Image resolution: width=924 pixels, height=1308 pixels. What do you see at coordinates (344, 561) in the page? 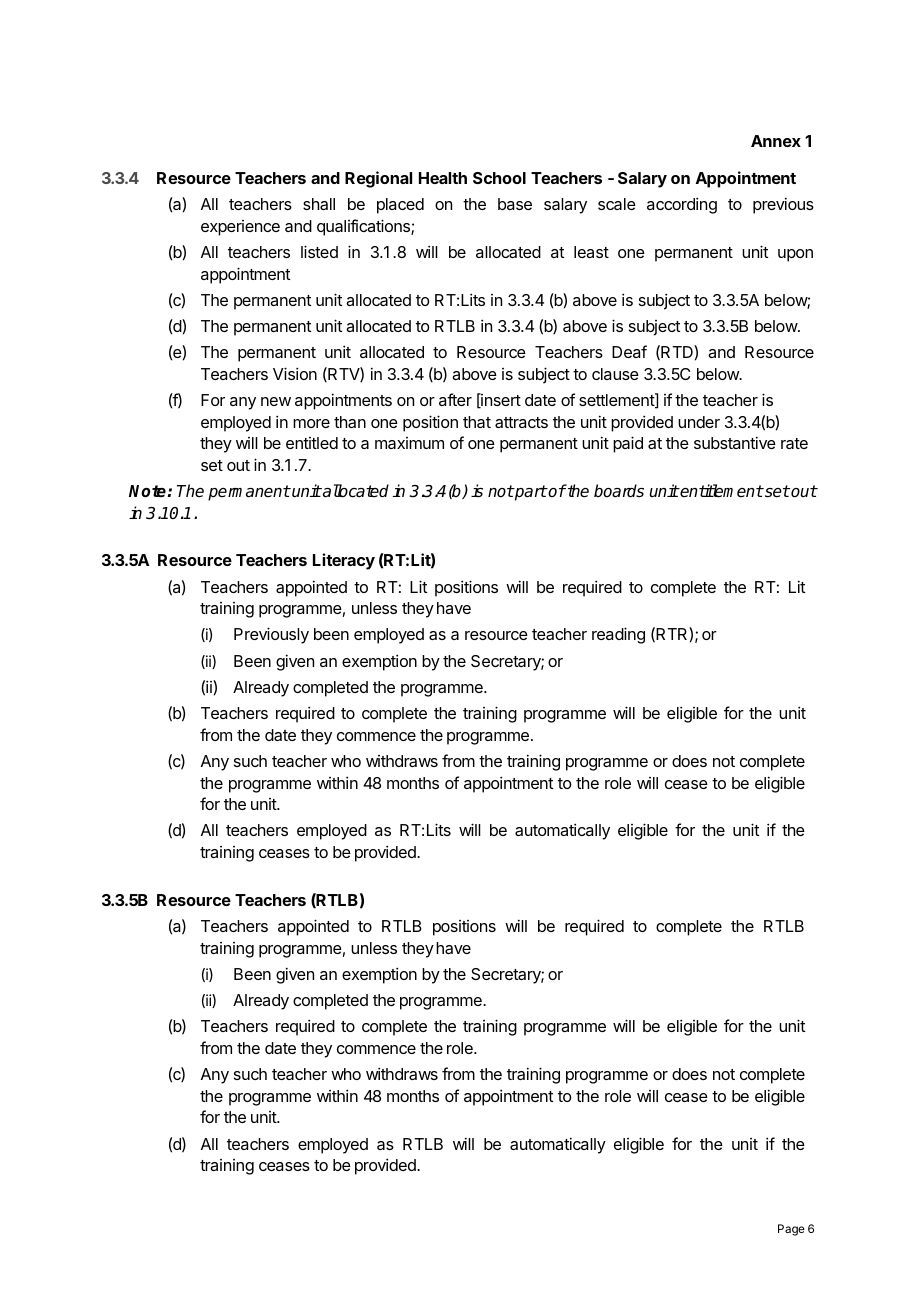
I see `Literacy` at bounding box center [344, 561].
